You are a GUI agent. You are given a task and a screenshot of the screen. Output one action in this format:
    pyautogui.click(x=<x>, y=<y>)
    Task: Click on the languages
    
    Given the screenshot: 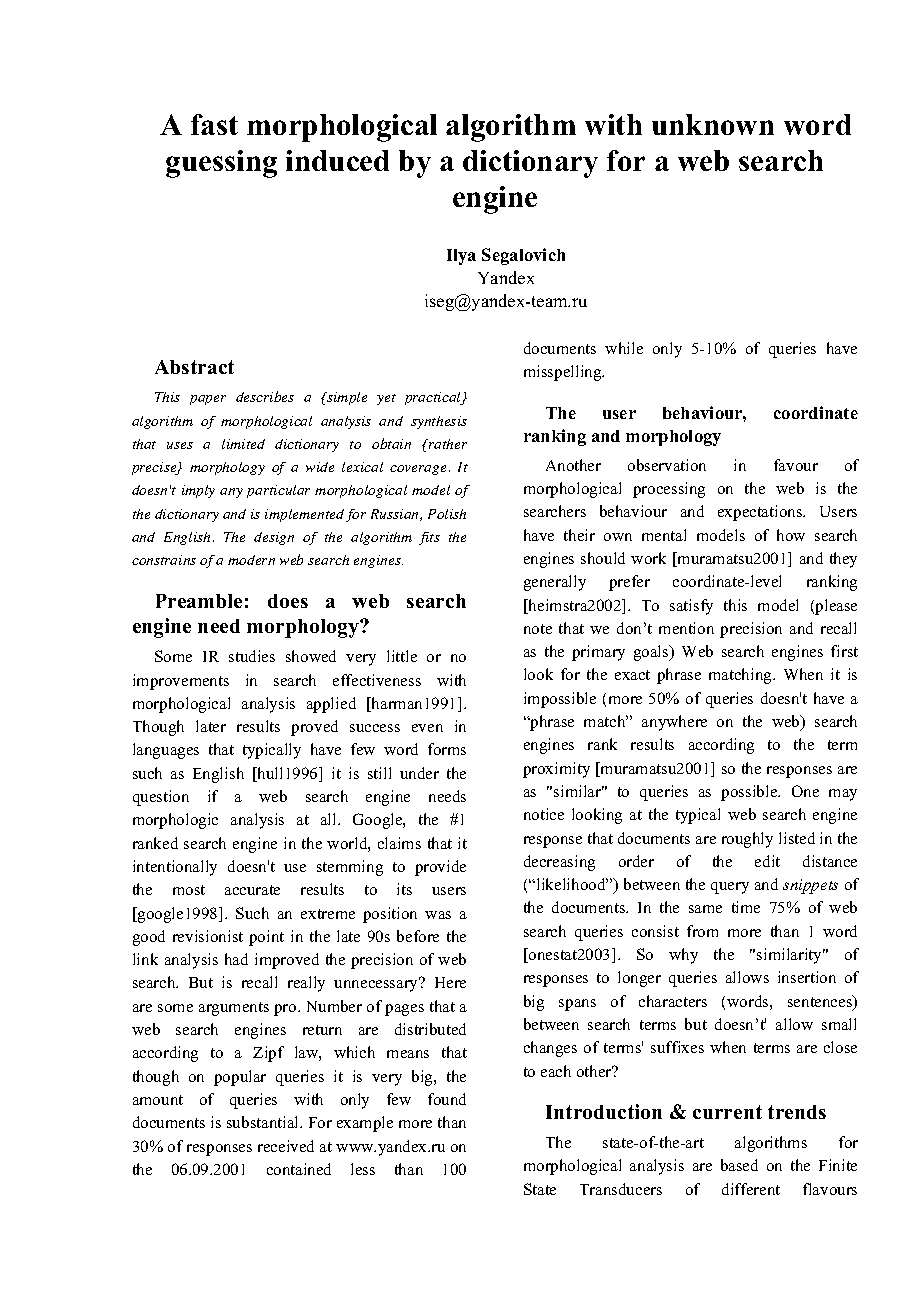 What is the action you would take?
    pyautogui.click(x=166, y=751)
